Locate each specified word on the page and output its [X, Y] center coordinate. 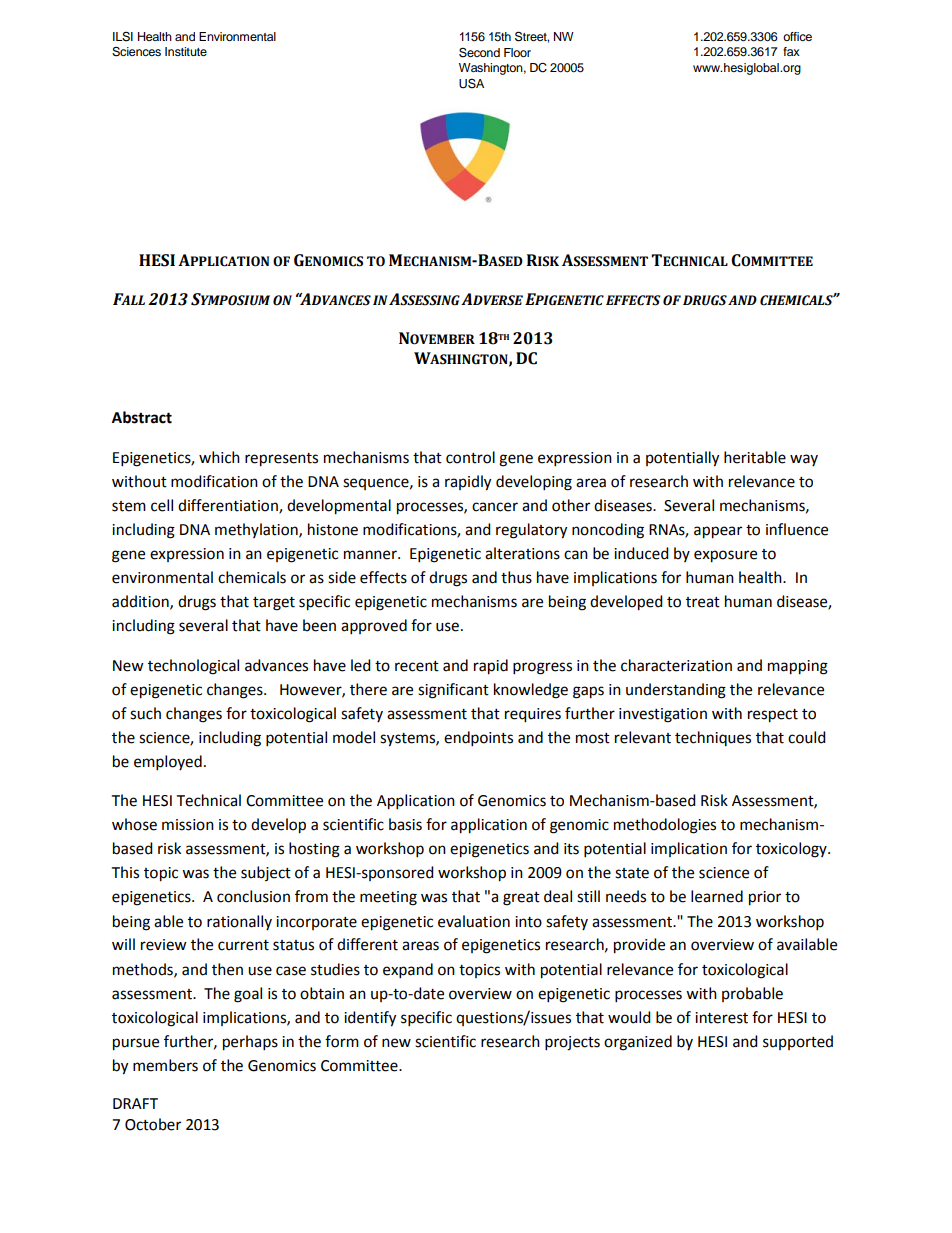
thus [516, 577]
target [274, 604]
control [470, 457]
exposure [725, 556]
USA [471, 83]
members [165, 1065]
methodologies [665, 826]
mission [188, 825]
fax [791, 51]
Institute [186, 51]
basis [405, 824]
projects [572, 1043]
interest [721, 1018]
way [804, 460]
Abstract [142, 417]
